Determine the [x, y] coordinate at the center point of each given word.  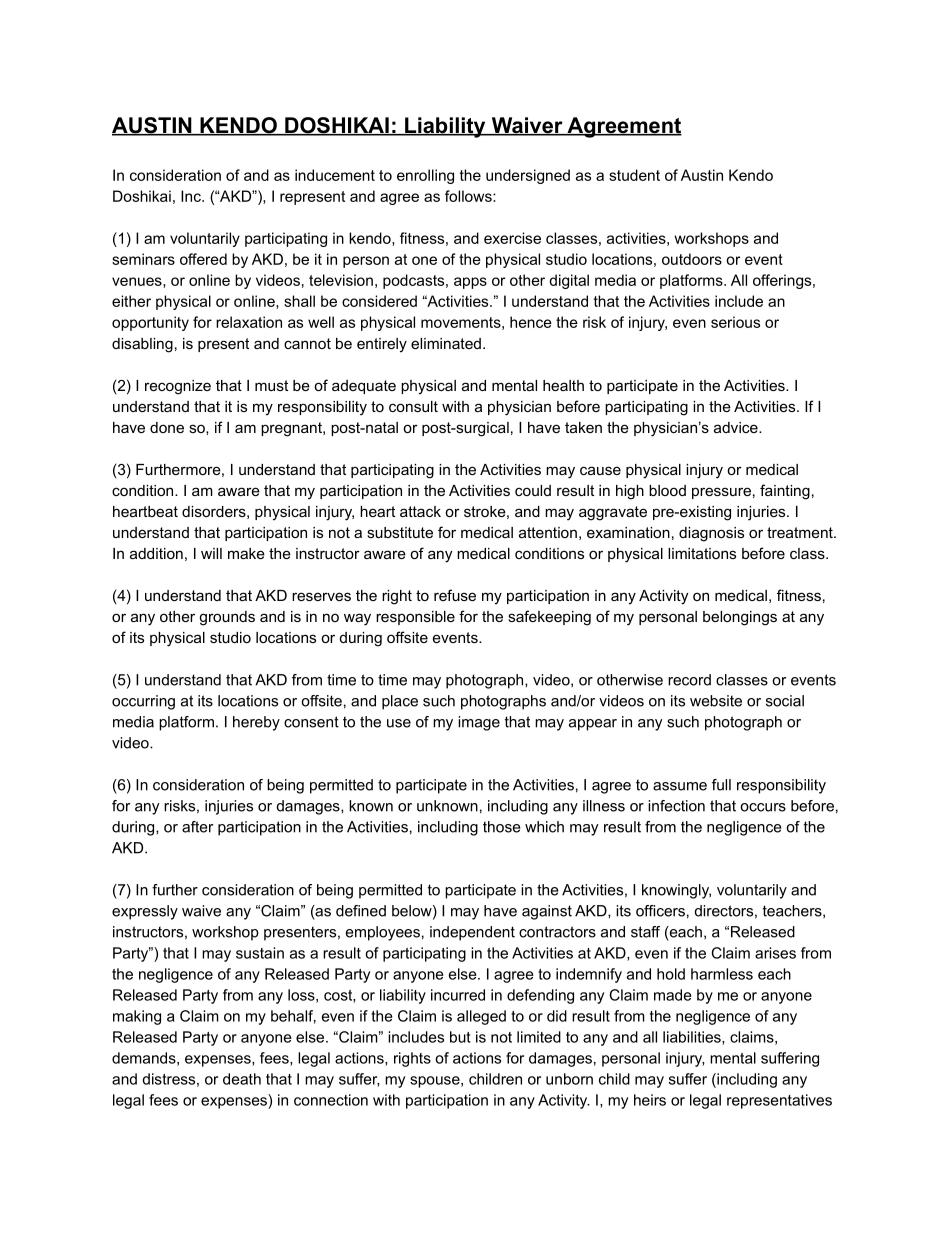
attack [420, 511]
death [242, 1079]
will [211, 553]
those [502, 827]
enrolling [425, 176]
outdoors [692, 259]
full [721, 785]
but [460, 1037]
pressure [721, 493]
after [198, 827]
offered [203, 259]
